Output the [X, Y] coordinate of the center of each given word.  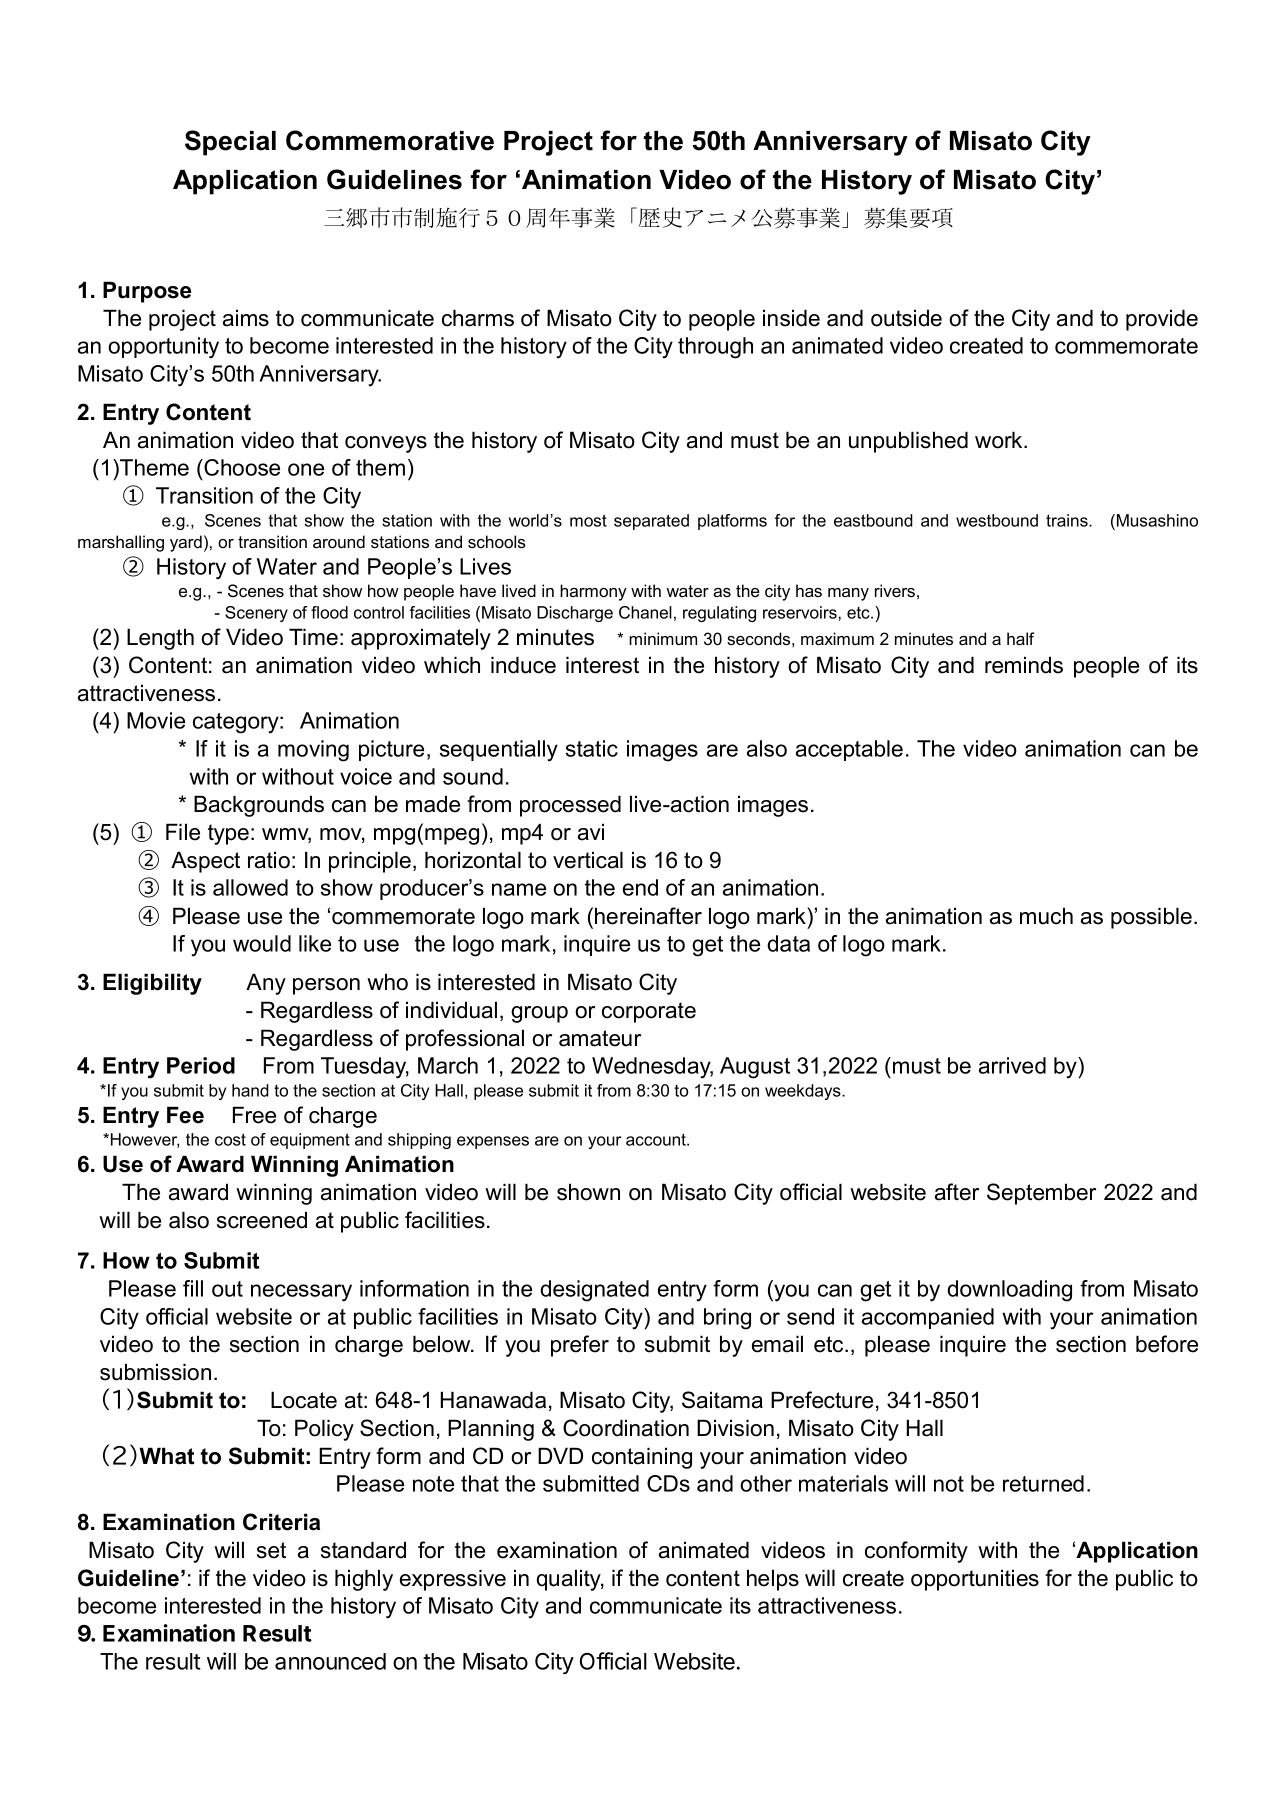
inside [791, 318]
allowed [250, 887]
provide [1162, 320]
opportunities [975, 1580]
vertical [588, 860]
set [271, 1550]
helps [773, 1580]
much [1046, 916]
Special [230, 143]
